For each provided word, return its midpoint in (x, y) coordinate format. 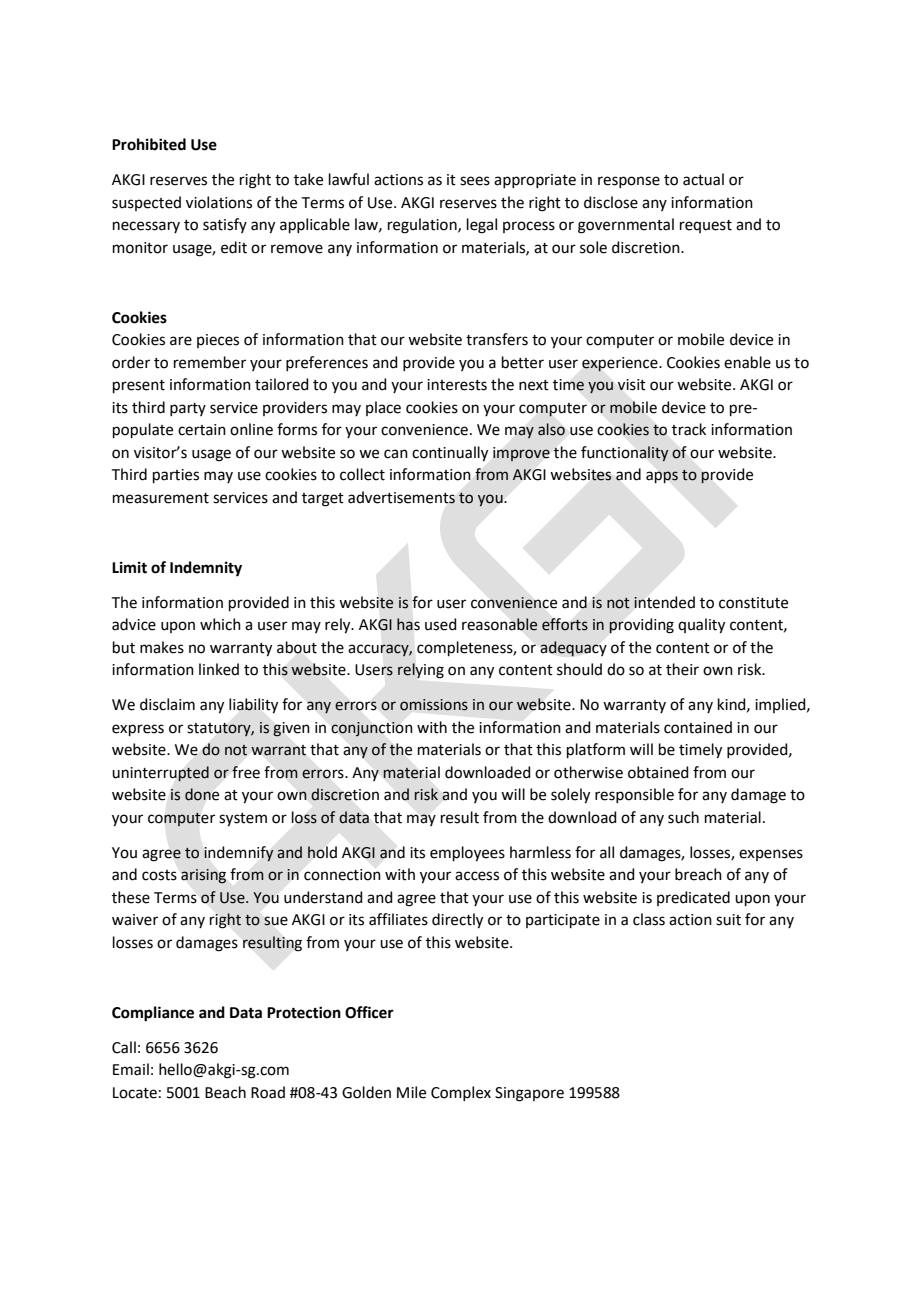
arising (203, 876)
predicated (693, 898)
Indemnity (206, 569)
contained (698, 727)
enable (747, 362)
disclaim (167, 704)
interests (457, 385)
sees (475, 181)
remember (210, 362)
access (477, 876)
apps (662, 477)
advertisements (401, 497)
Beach (225, 1092)
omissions (434, 705)
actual (703, 179)
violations (219, 202)
